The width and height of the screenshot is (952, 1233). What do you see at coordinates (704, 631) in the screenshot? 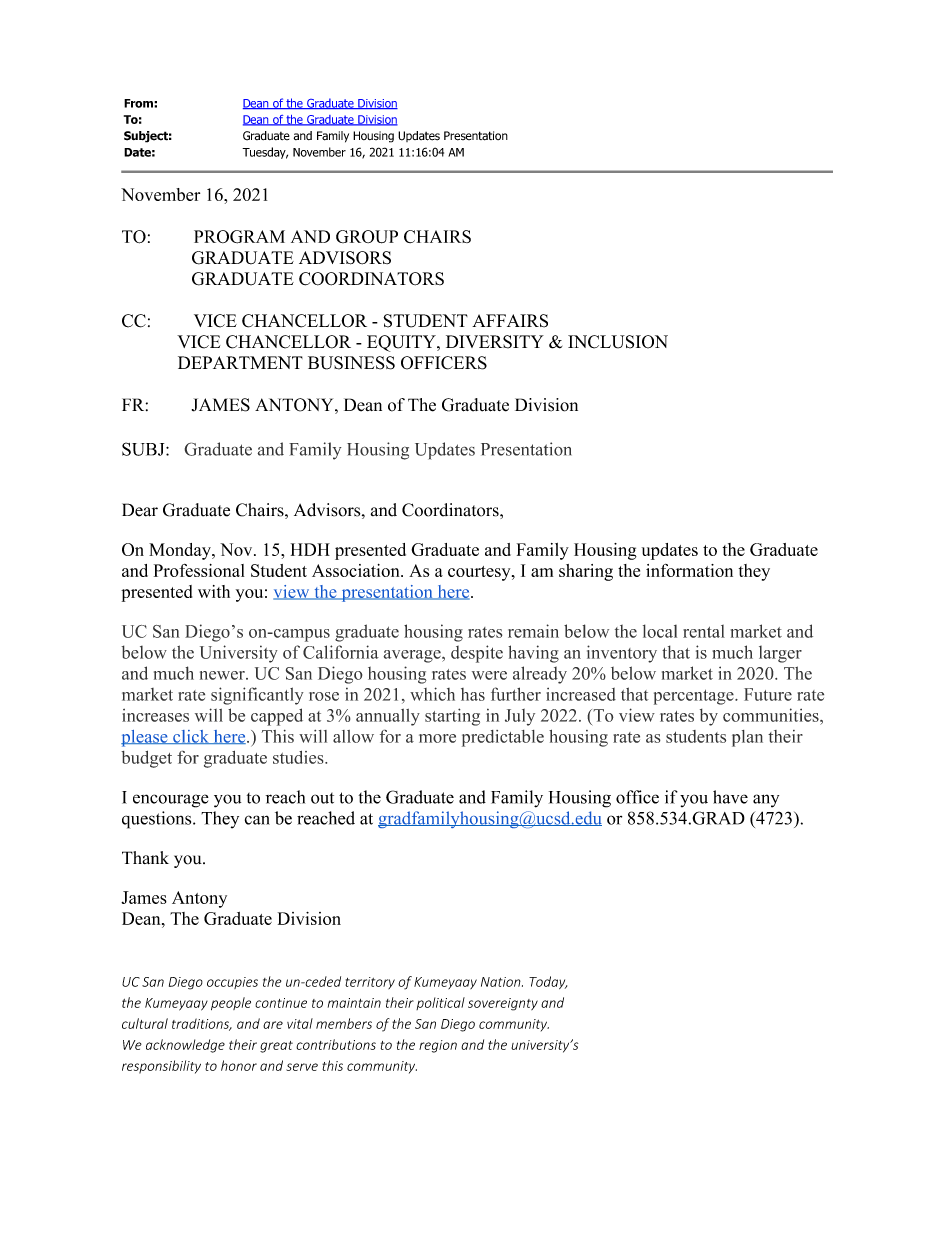
I see `rental` at bounding box center [704, 631].
